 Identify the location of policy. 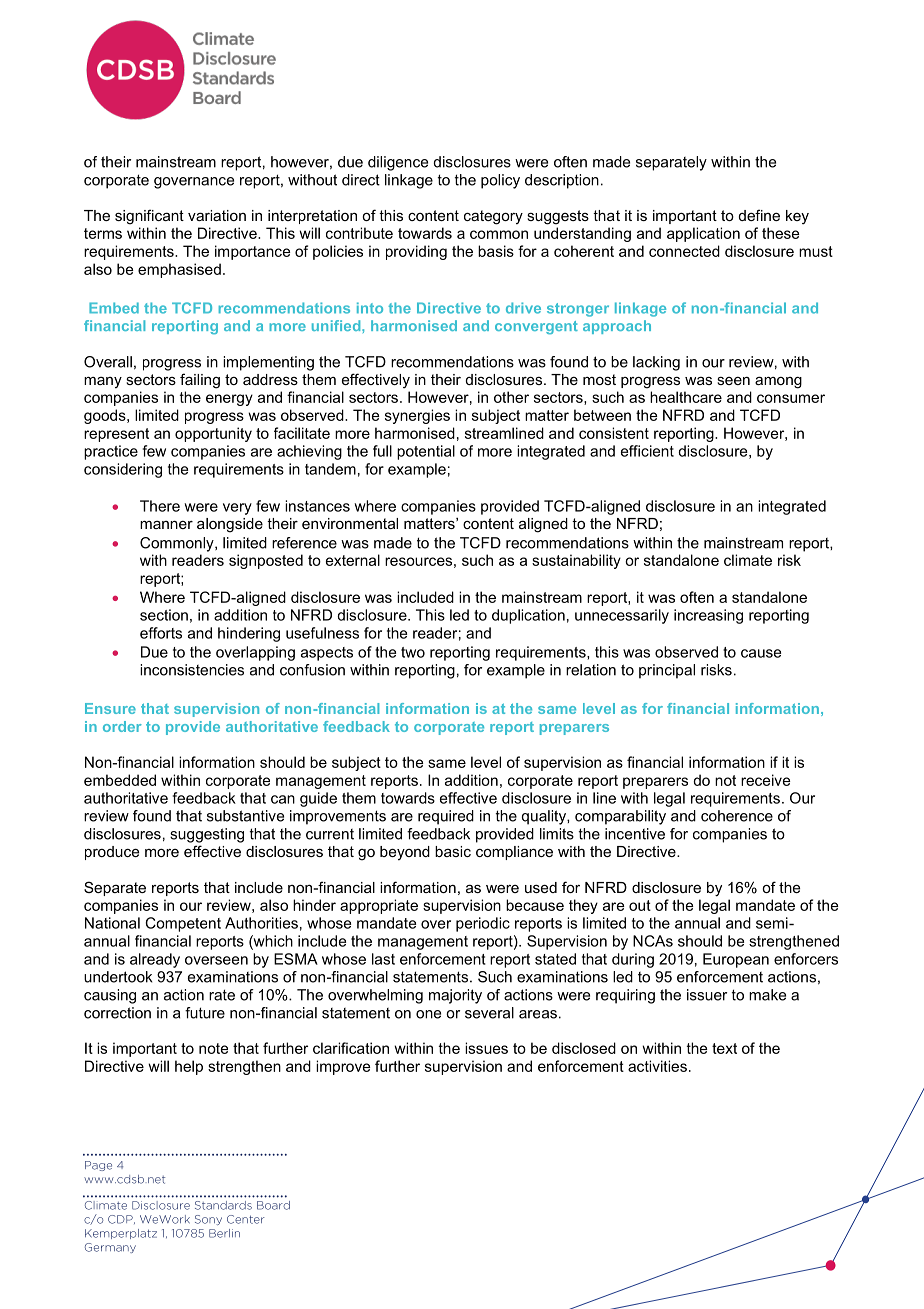
(500, 181).
